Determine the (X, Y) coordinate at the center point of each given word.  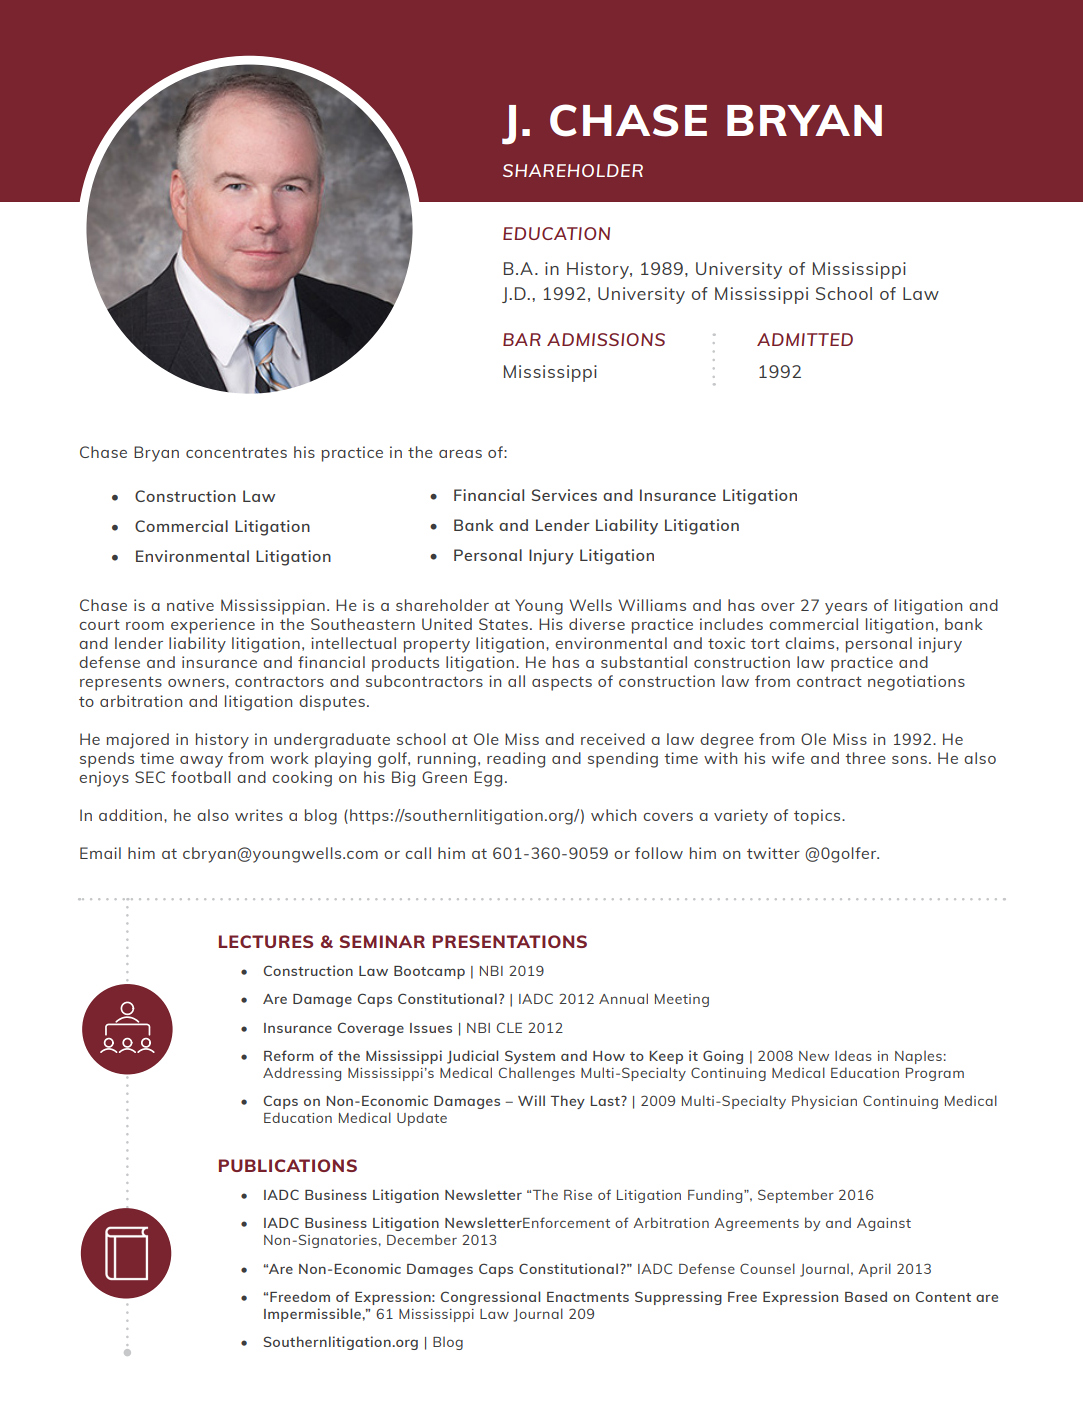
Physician (824, 1102)
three (865, 758)
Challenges (537, 1074)
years (846, 609)
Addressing (302, 1074)
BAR (522, 339)
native (190, 605)
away (201, 762)
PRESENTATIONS (510, 941)
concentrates (236, 452)
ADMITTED (805, 339)
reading (516, 760)
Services (564, 495)
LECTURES (266, 941)
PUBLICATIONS (288, 1165)
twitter (773, 853)
